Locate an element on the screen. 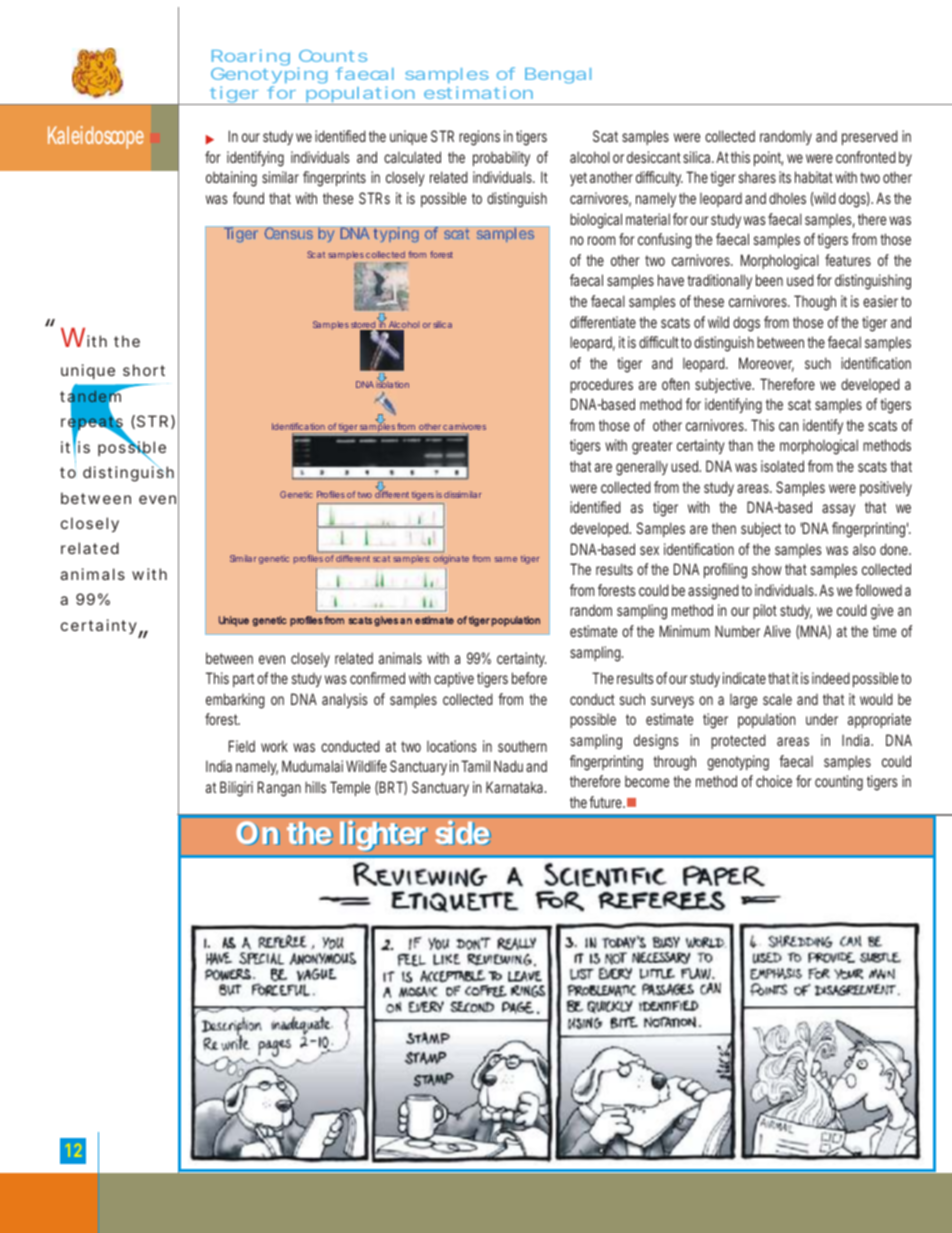  short is located at coordinates (144, 370).
